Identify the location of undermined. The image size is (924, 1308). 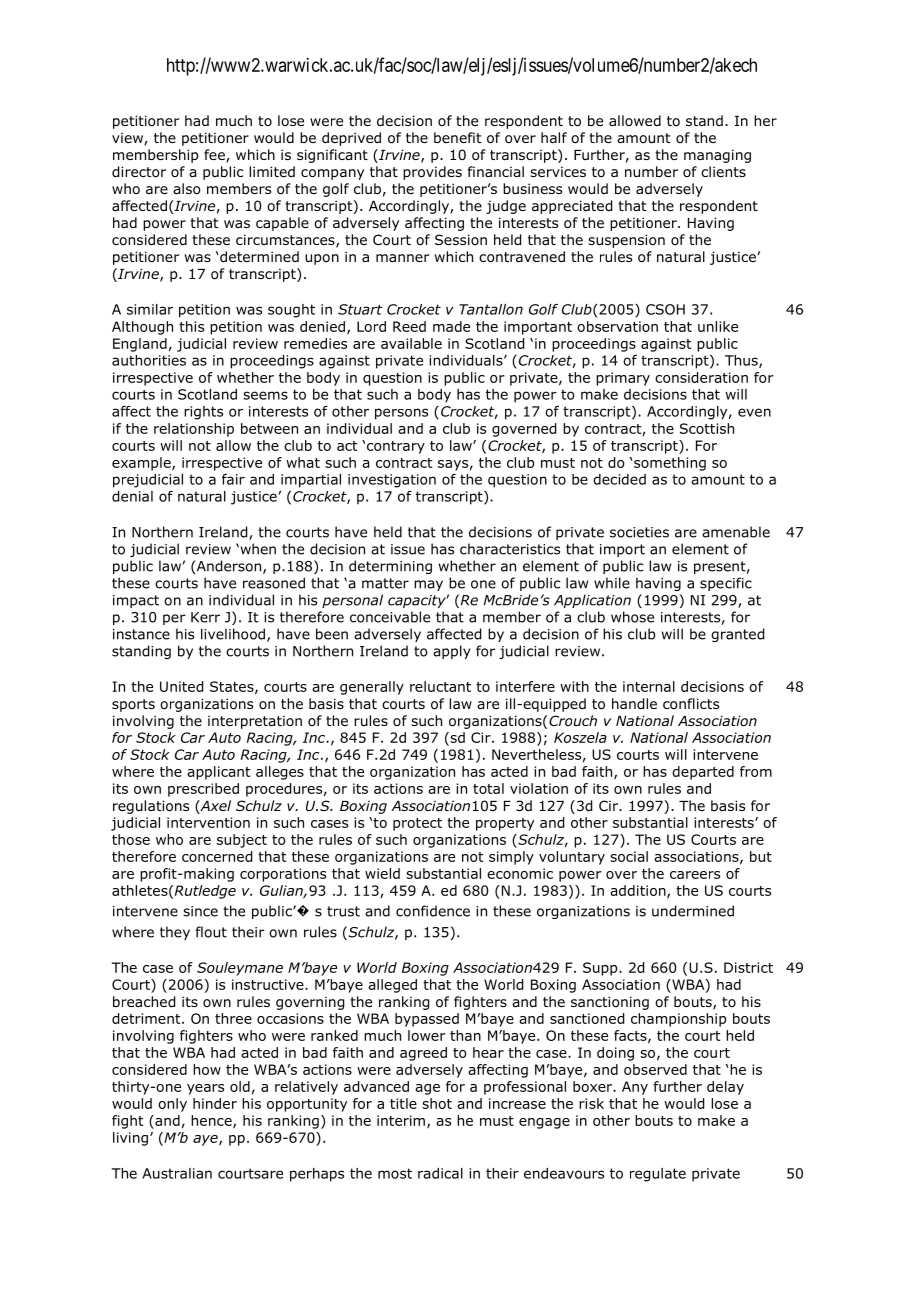
(693, 911).
